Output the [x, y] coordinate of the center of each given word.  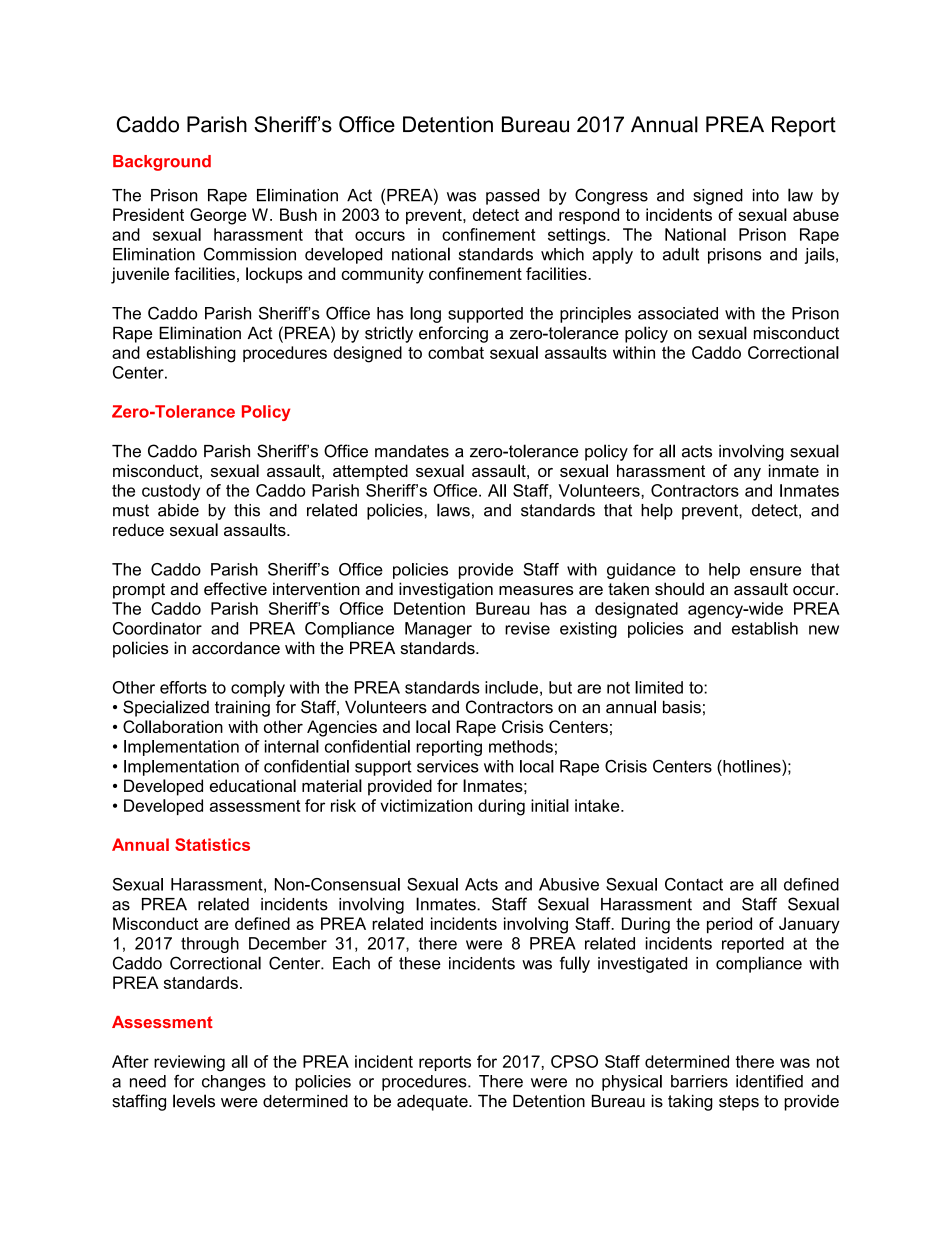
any [747, 474]
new [824, 630]
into [766, 195]
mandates [412, 451]
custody [171, 492]
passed [512, 197]
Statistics [212, 844]
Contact [694, 884]
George [218, 216]
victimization [426, 805]
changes [234, 1083]
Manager [438, 630]
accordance [236, 648]
